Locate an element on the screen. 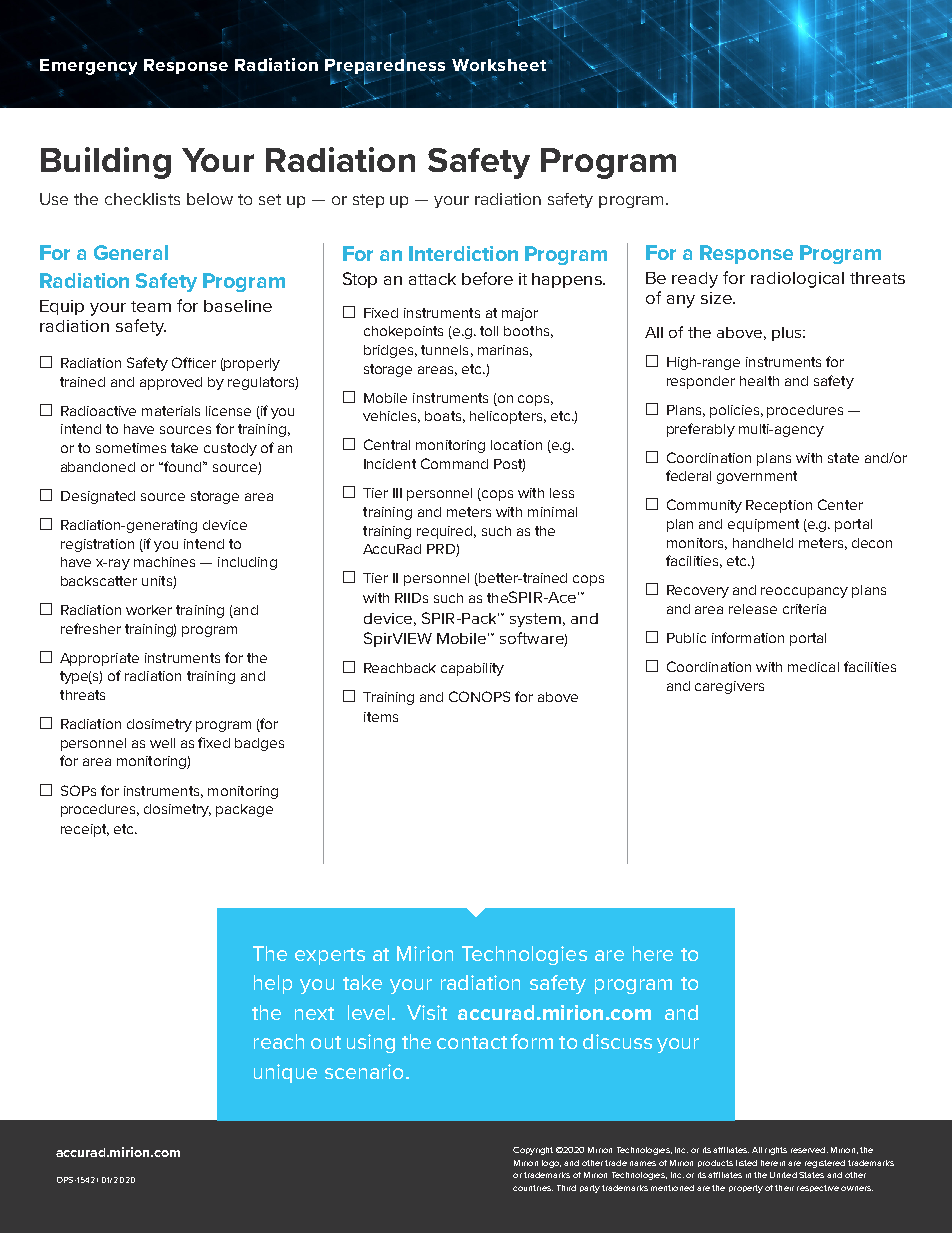 The height and width of the screenshot is (1233, 952). Emergency is located at coordinates (88, 67).
